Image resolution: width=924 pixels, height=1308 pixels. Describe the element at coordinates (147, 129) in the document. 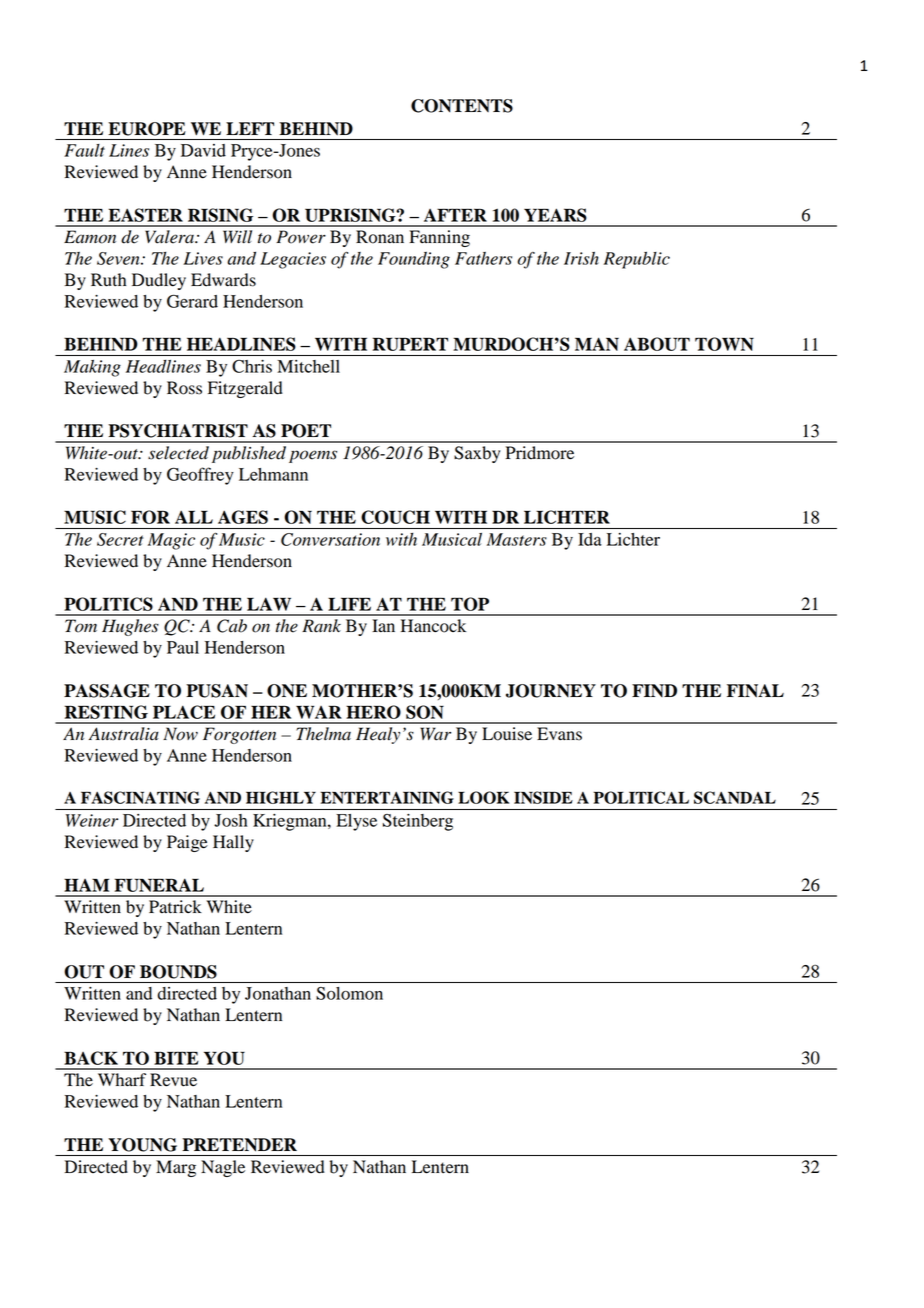

I see `EUROPE` at that location.
